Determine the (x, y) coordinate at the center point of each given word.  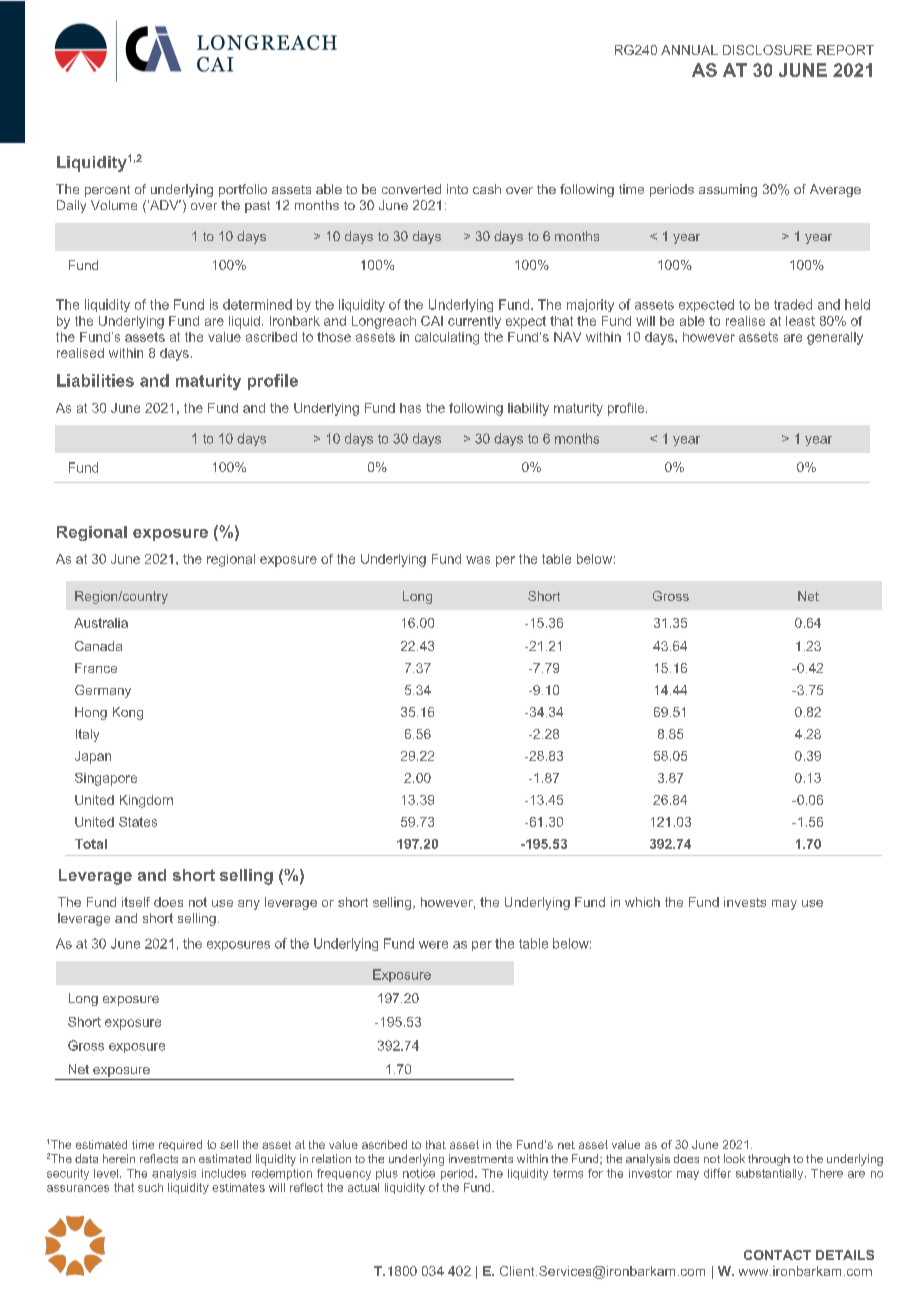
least (800, 321)
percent (107, 191)
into (457, 189)
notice (419, 1173)
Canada (98, 646)
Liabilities (95, 380)
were (433, 945)
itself (136, 902)
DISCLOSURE (767, 50)
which (642, 902)
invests (745, 902)
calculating (447, 338)
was (478, 560)
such (150, 1187)
